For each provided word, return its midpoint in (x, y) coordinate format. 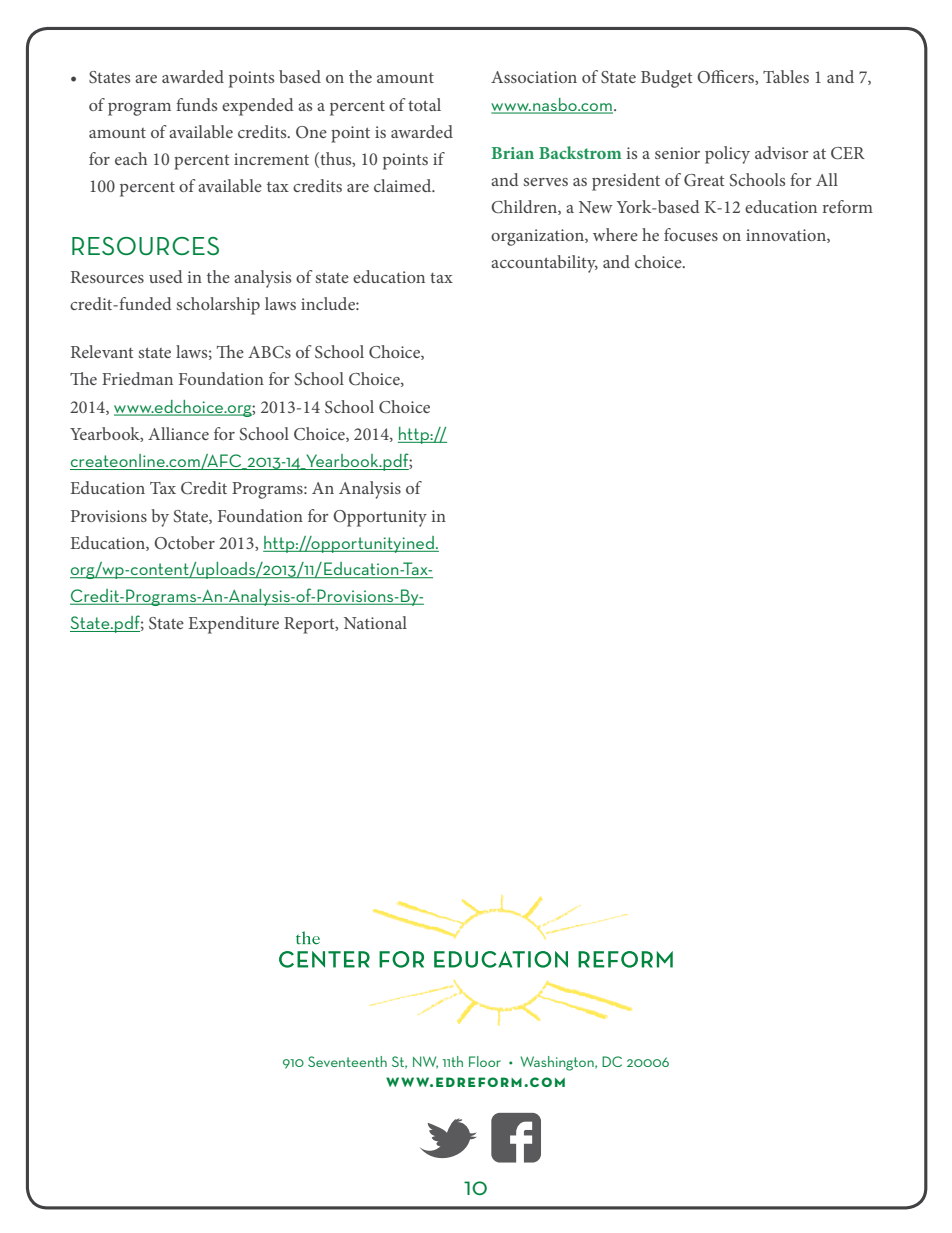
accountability (544, 264)
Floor (485, 1061)
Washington (558, 1063)
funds (196, 104)
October (184, 543)
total (424, 104)
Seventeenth (347, 1061)
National (375, 622)
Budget (666, 79)
